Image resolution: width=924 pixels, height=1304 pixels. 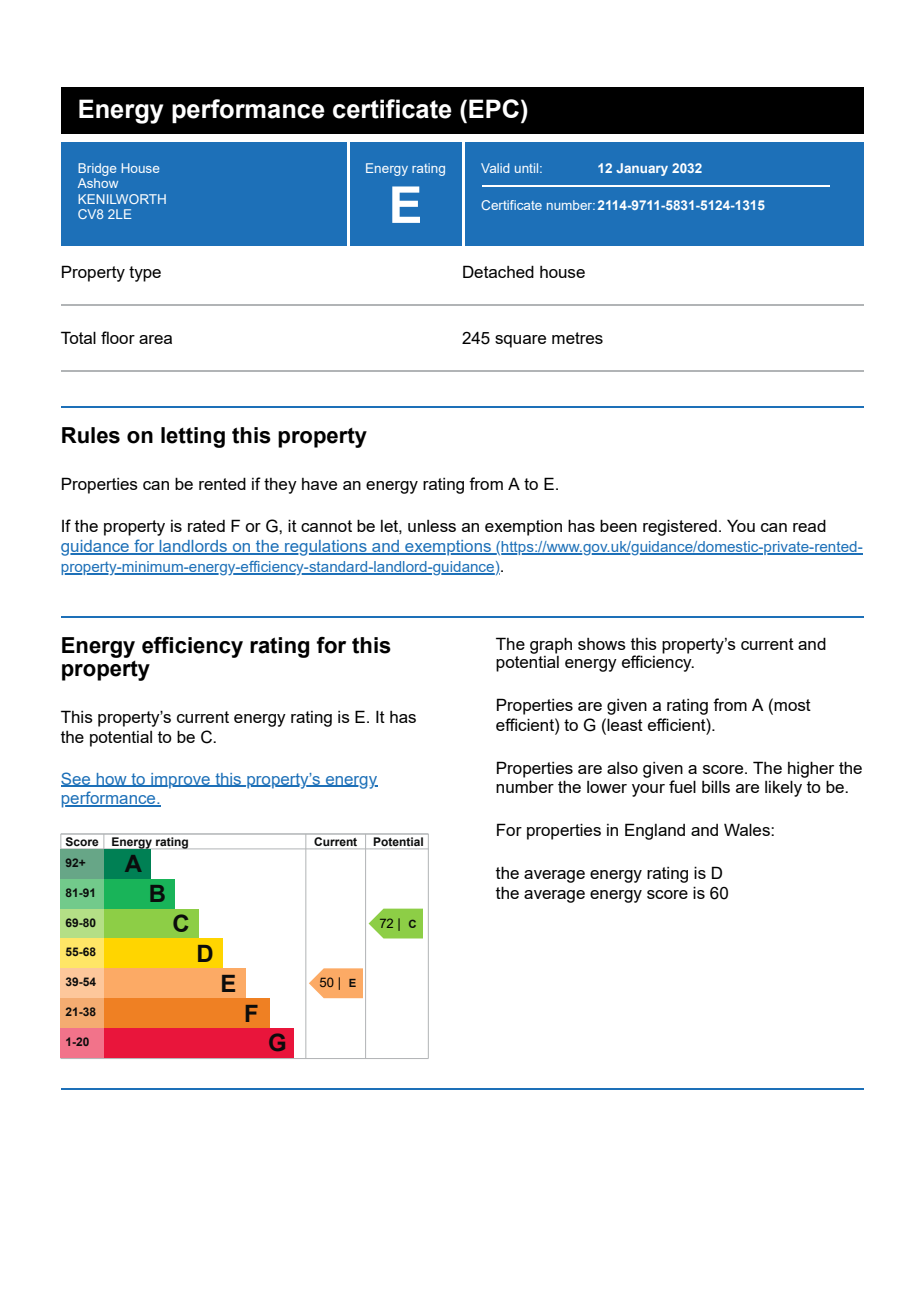 I want to click on lower, so click(x=607, y=787).
